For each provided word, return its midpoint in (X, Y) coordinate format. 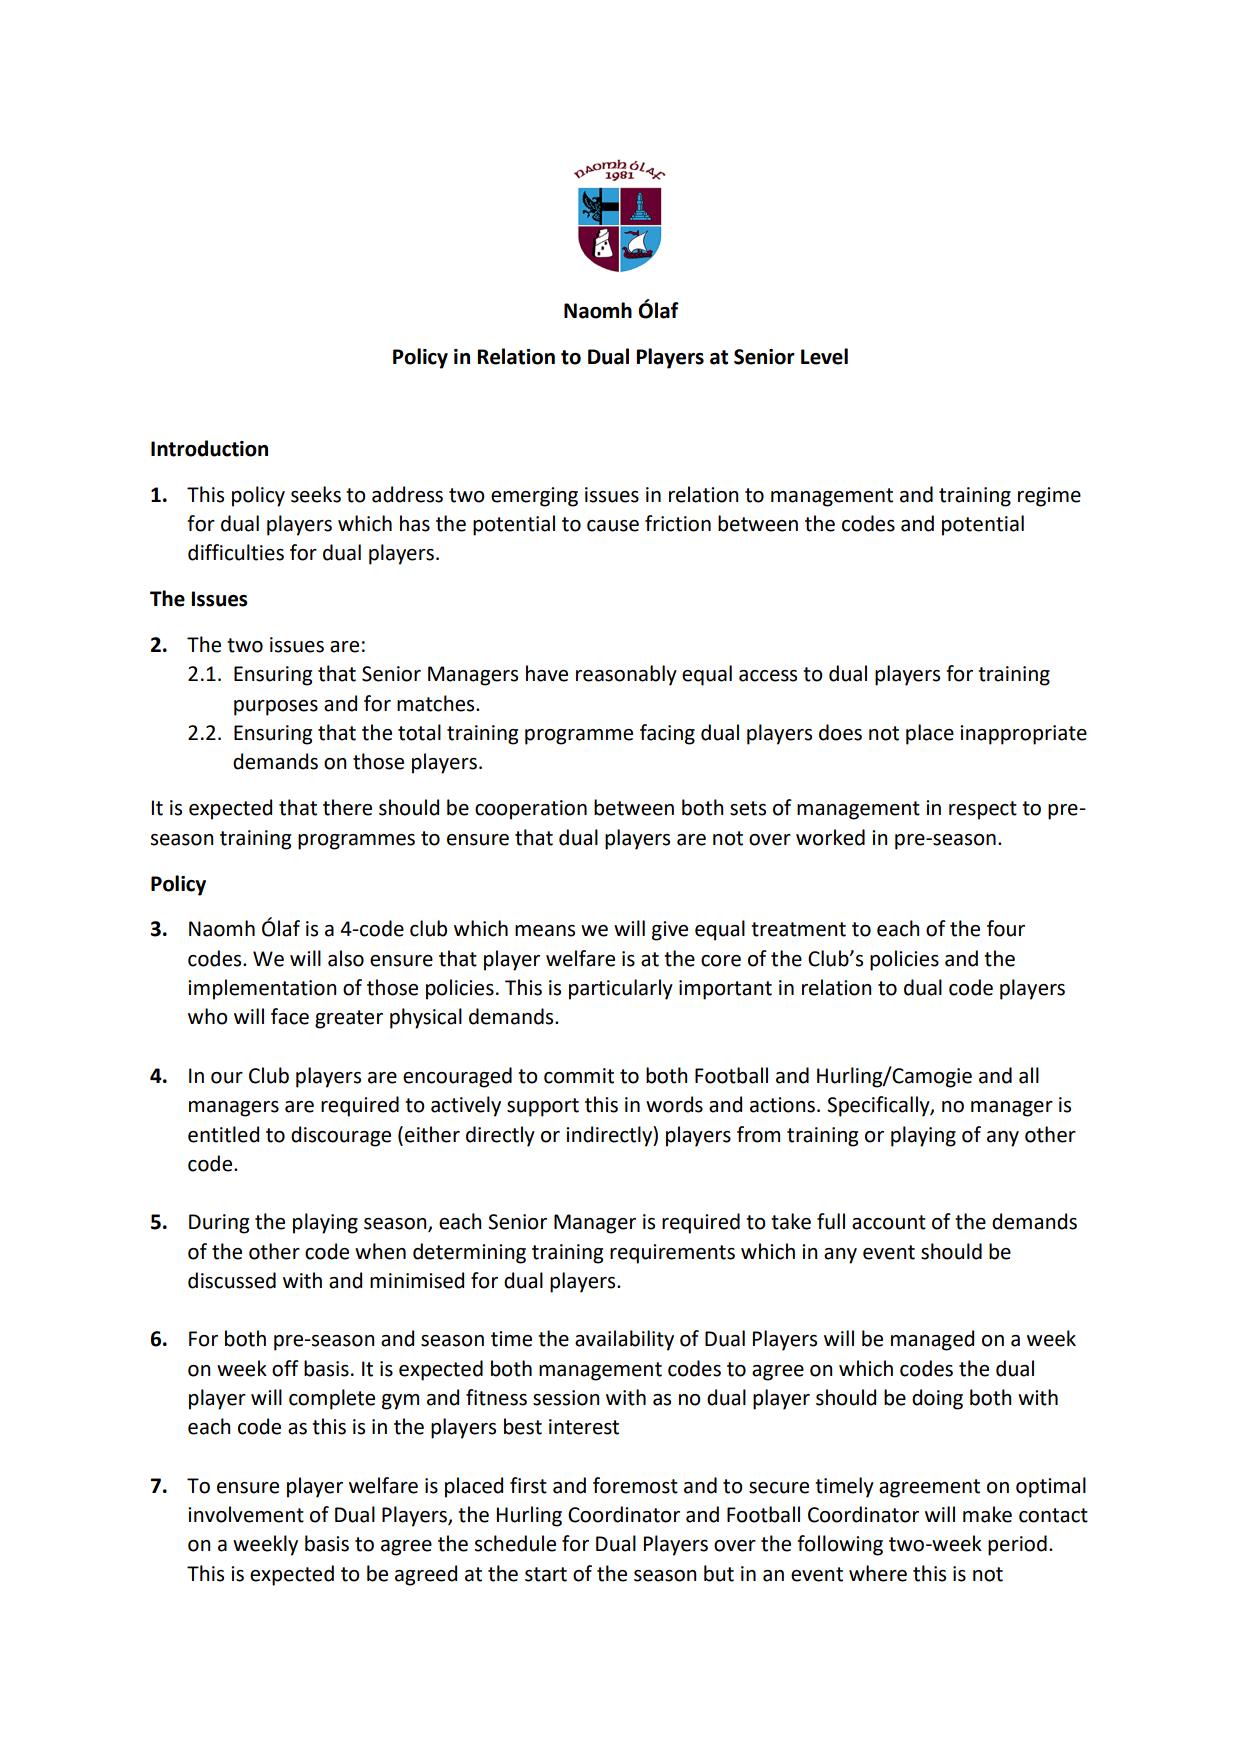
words (674, 1104)
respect (983, 810)
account (889, 1222)
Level (824, 356)
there (347, 807)
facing (667, 734)
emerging (534, 497)
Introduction (209, 448)
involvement (246, 1514)
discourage (341, 1136)
